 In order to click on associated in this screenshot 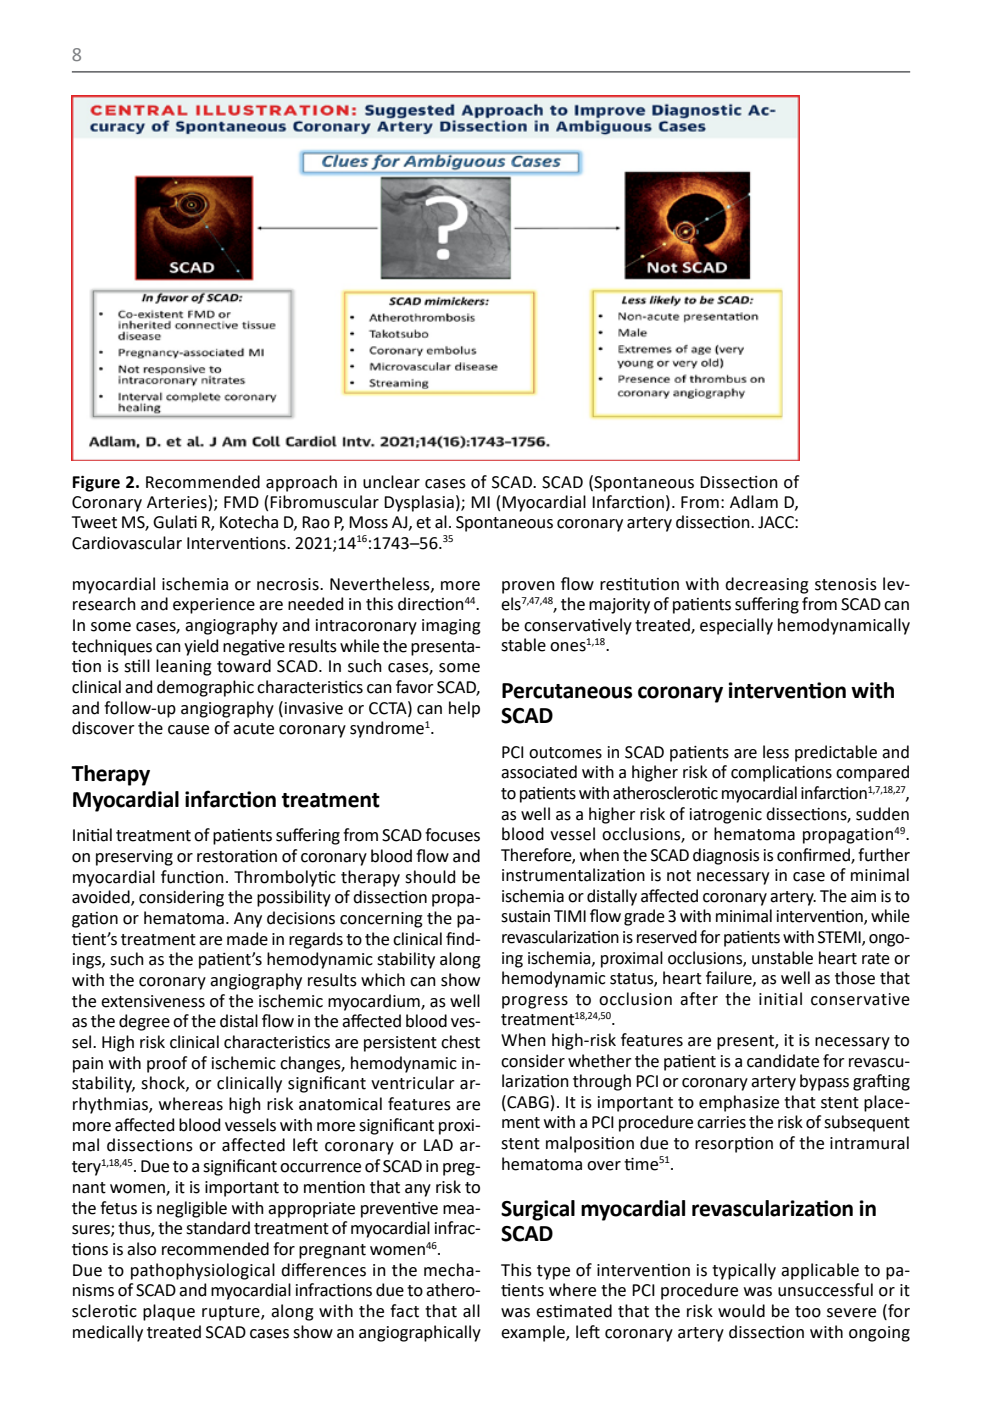, I will do `click(539, 772)`.
